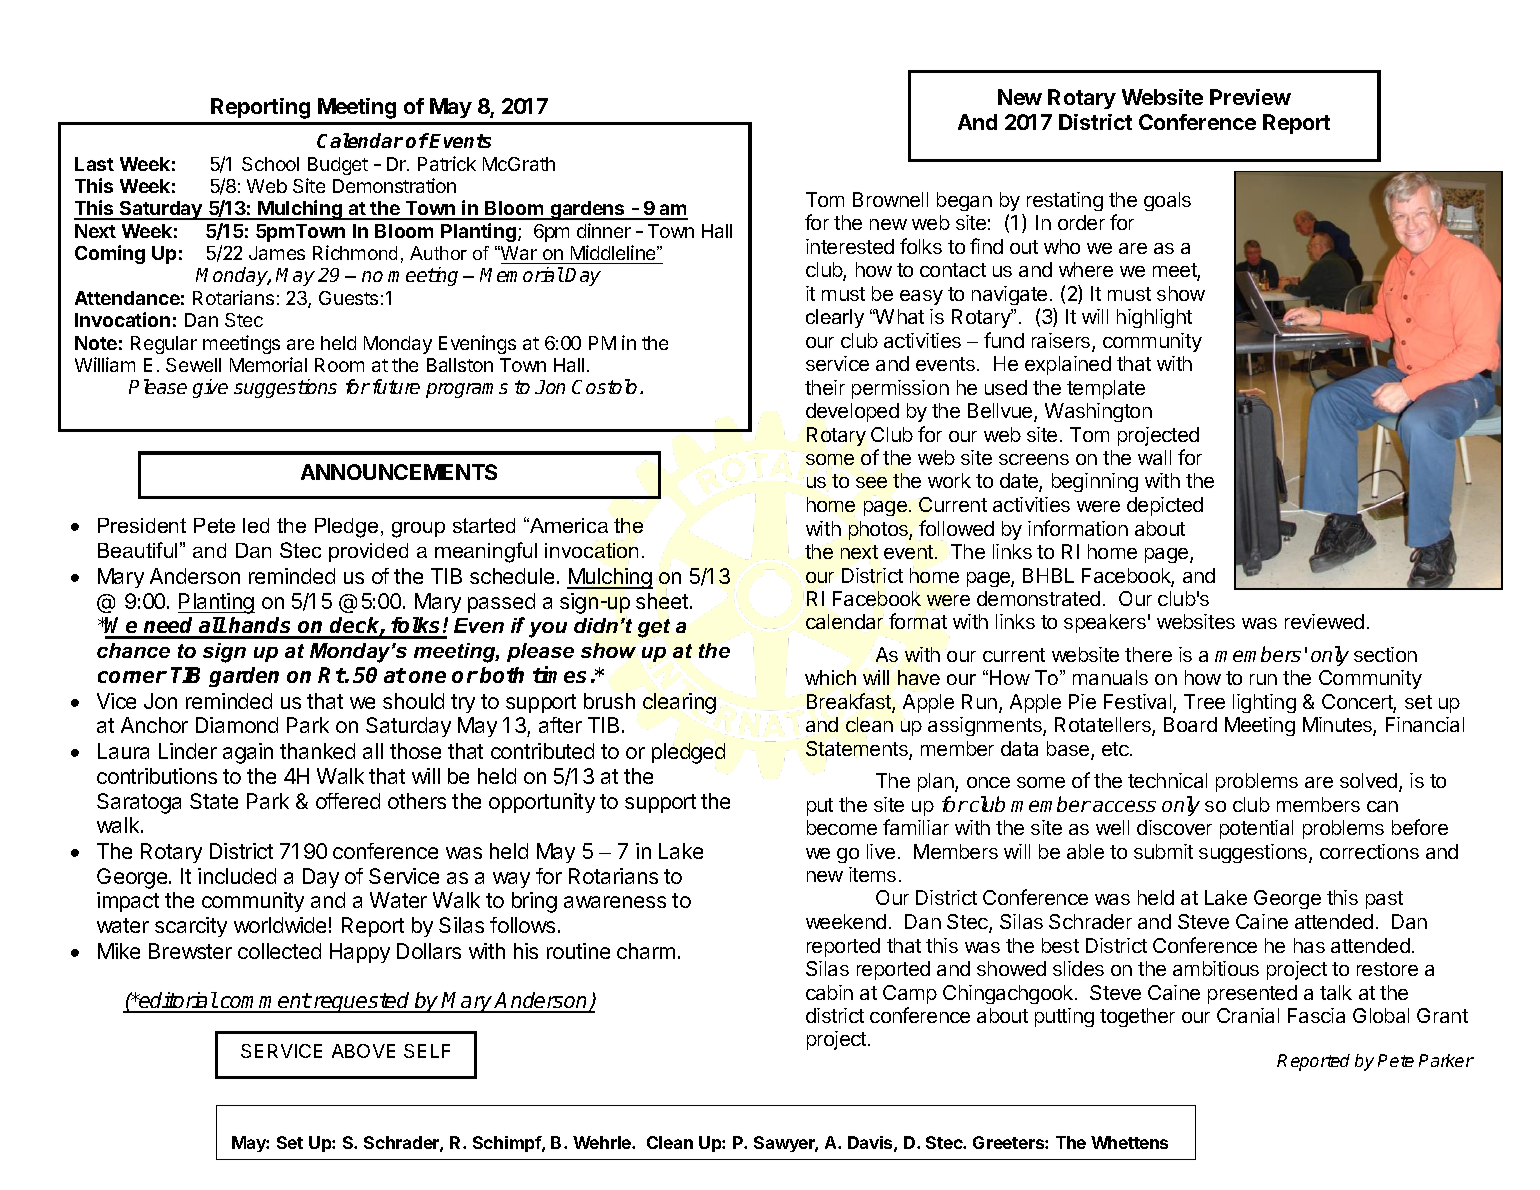 The height and width of the screenshot is (1190, 1540). I want to click on School, so click(270, 164).
